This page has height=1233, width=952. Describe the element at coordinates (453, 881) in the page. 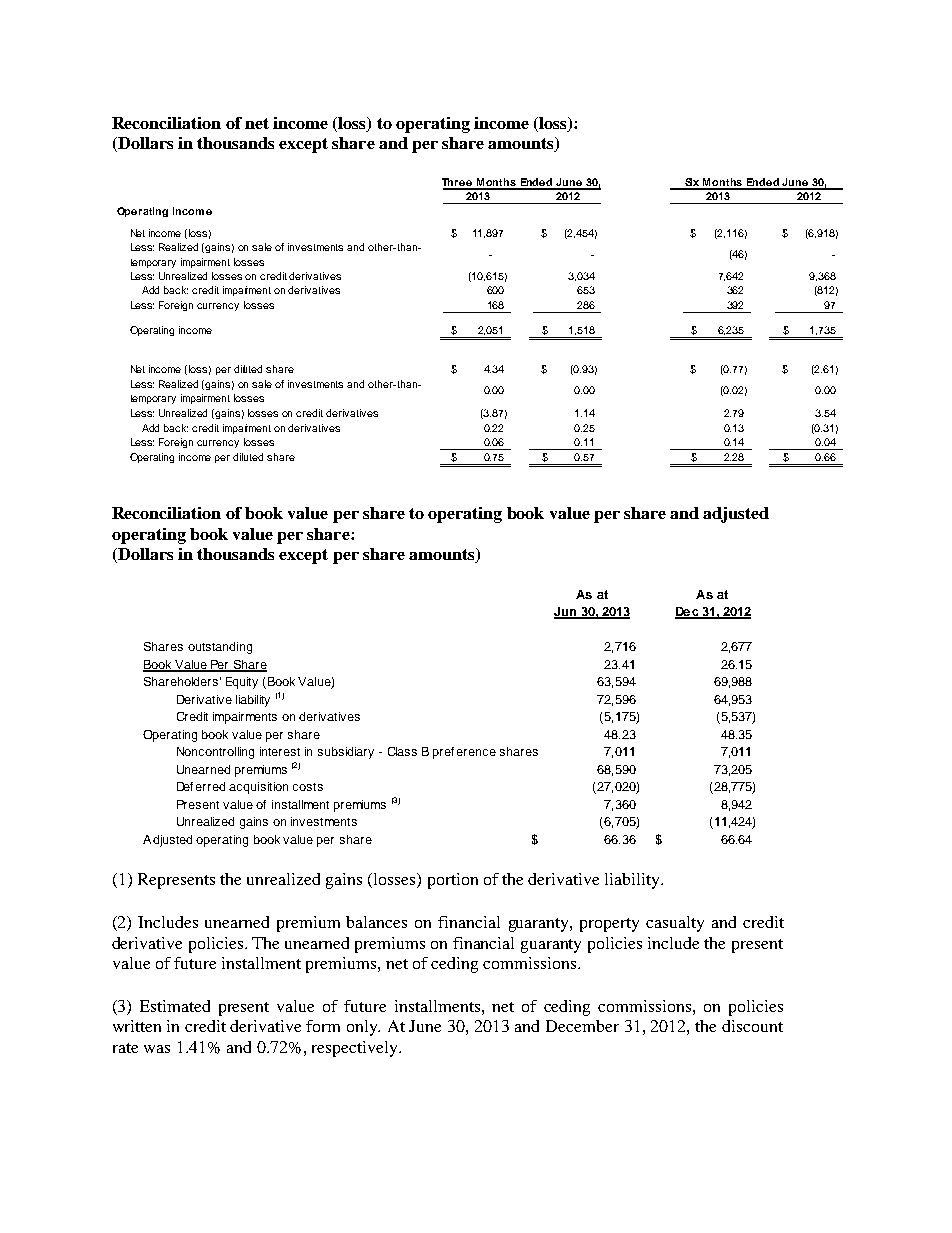

I see `portion` at that location.
